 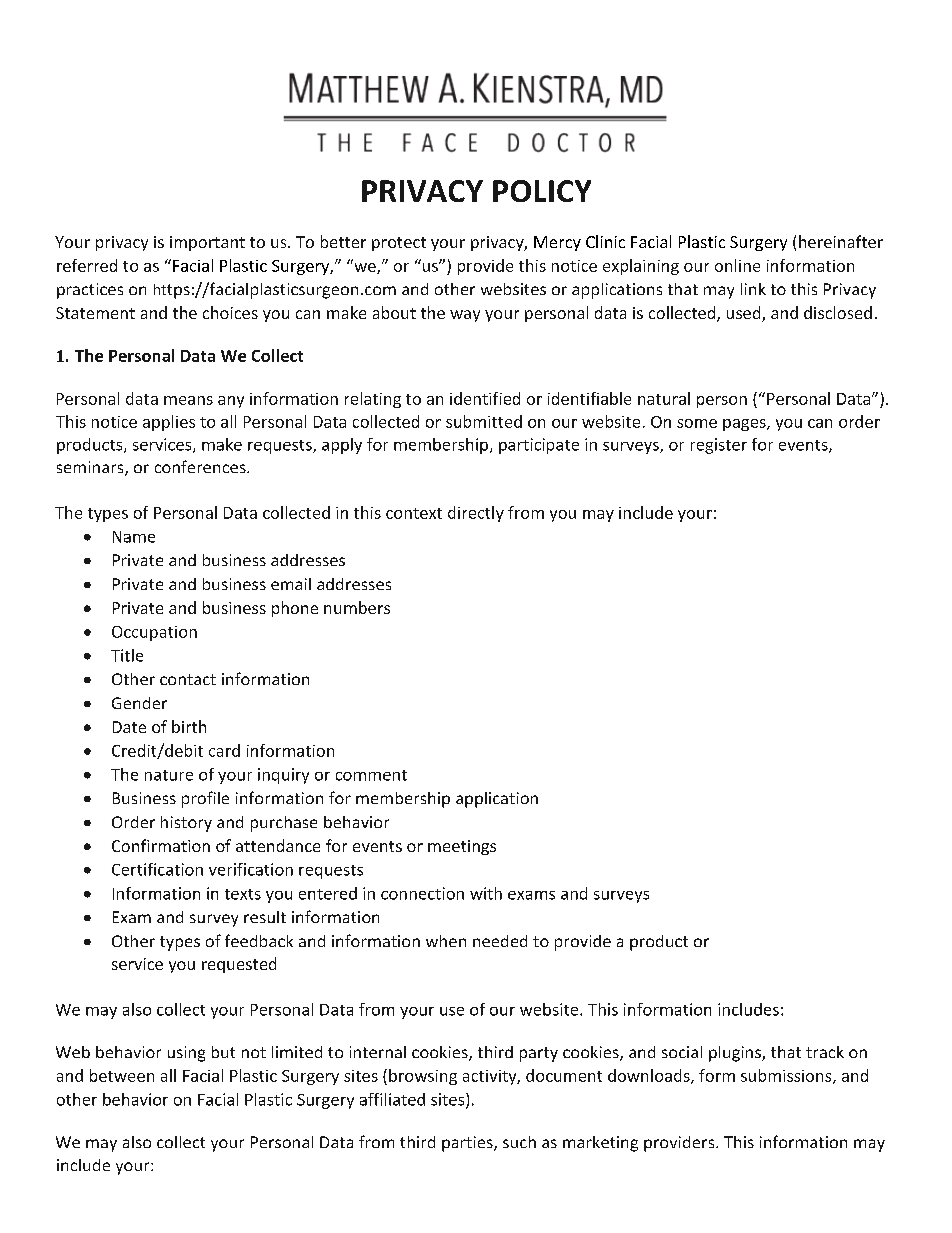 I want to click on contact, so click(x=188, y=679).
